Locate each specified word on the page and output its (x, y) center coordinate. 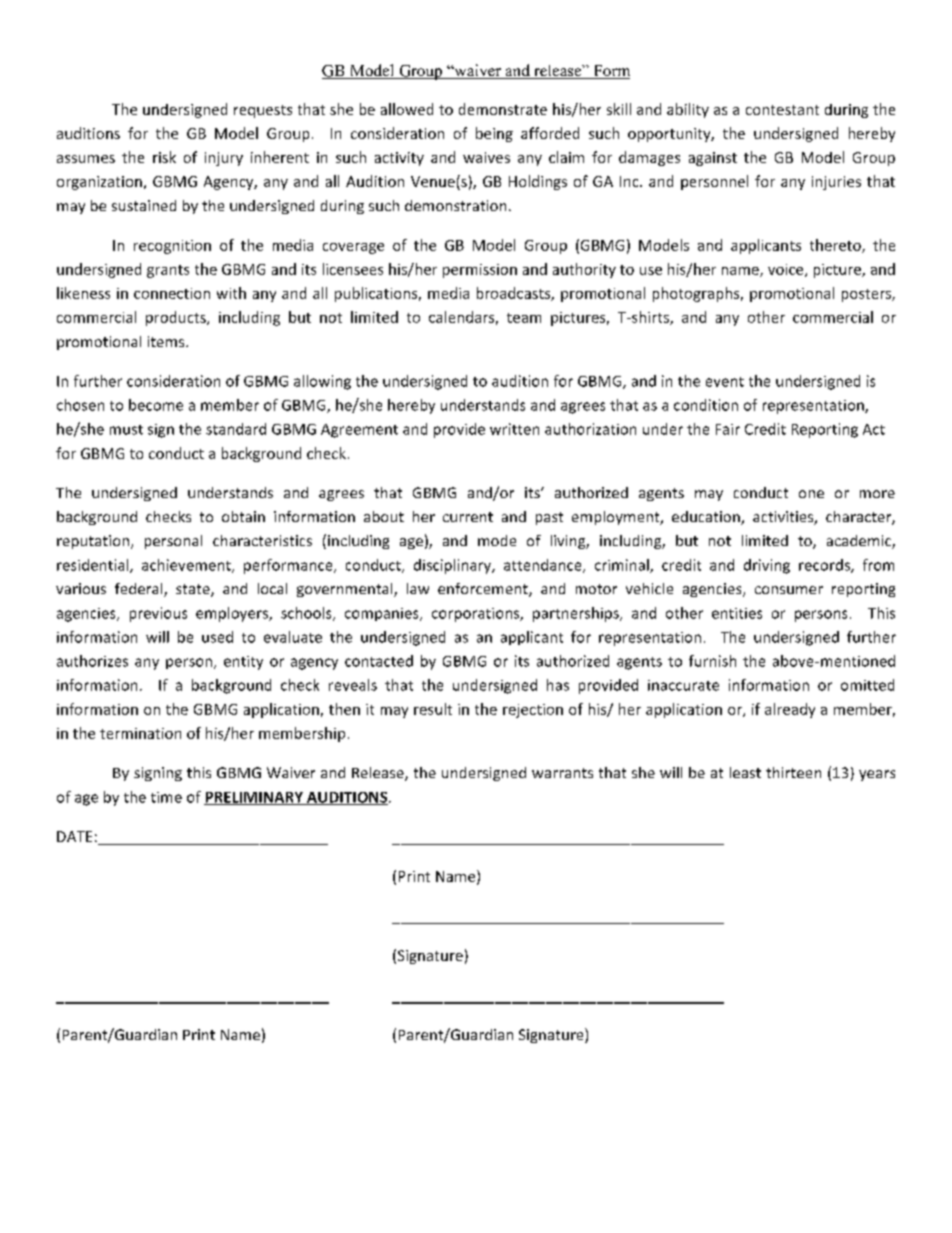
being (494, 134)
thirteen (793, 772)
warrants (562, 773)
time (166, 797)
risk (164, 157)
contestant (782, 110)
